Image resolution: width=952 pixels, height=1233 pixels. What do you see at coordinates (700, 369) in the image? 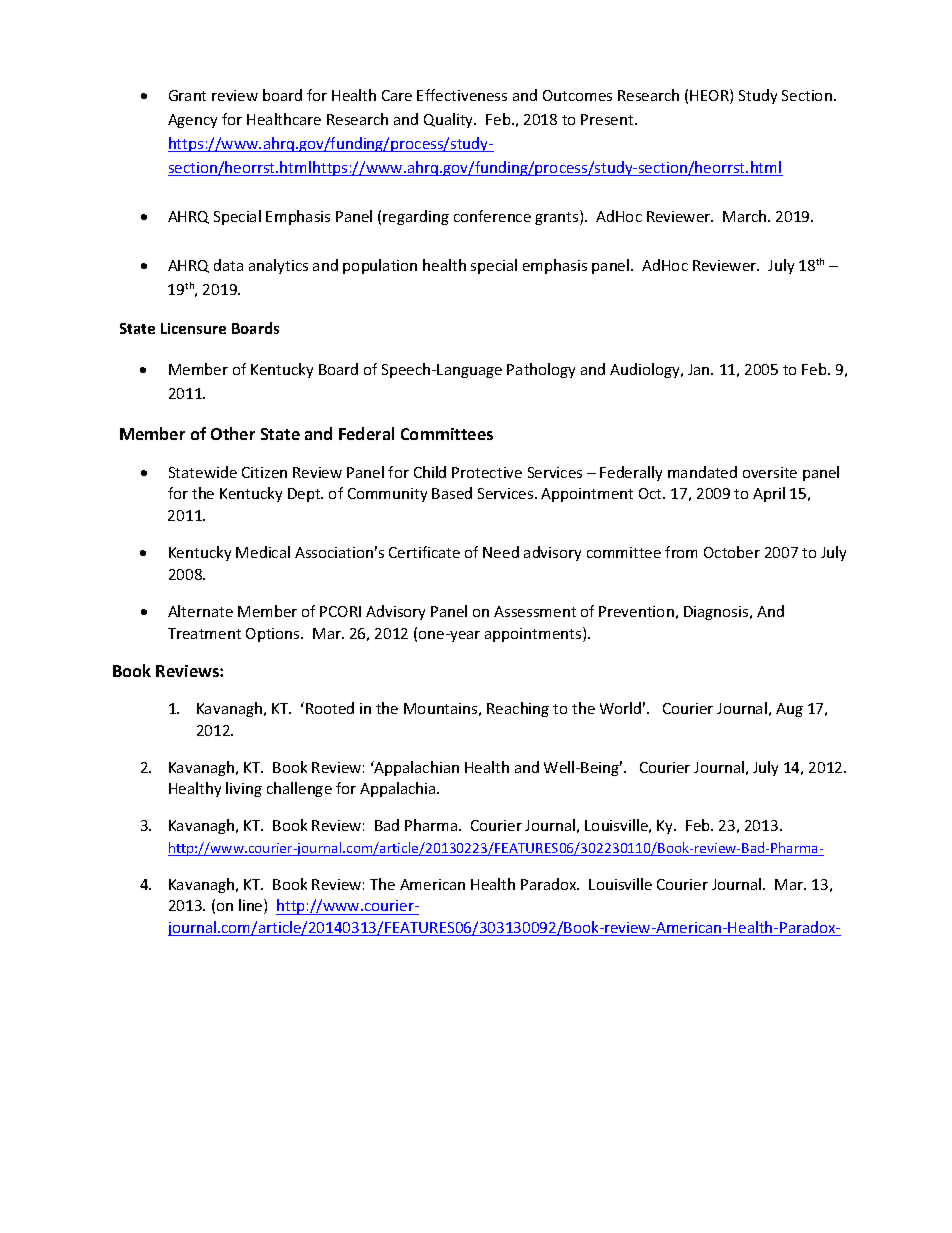
I see `Jan` at bounding box center [700, 369].
